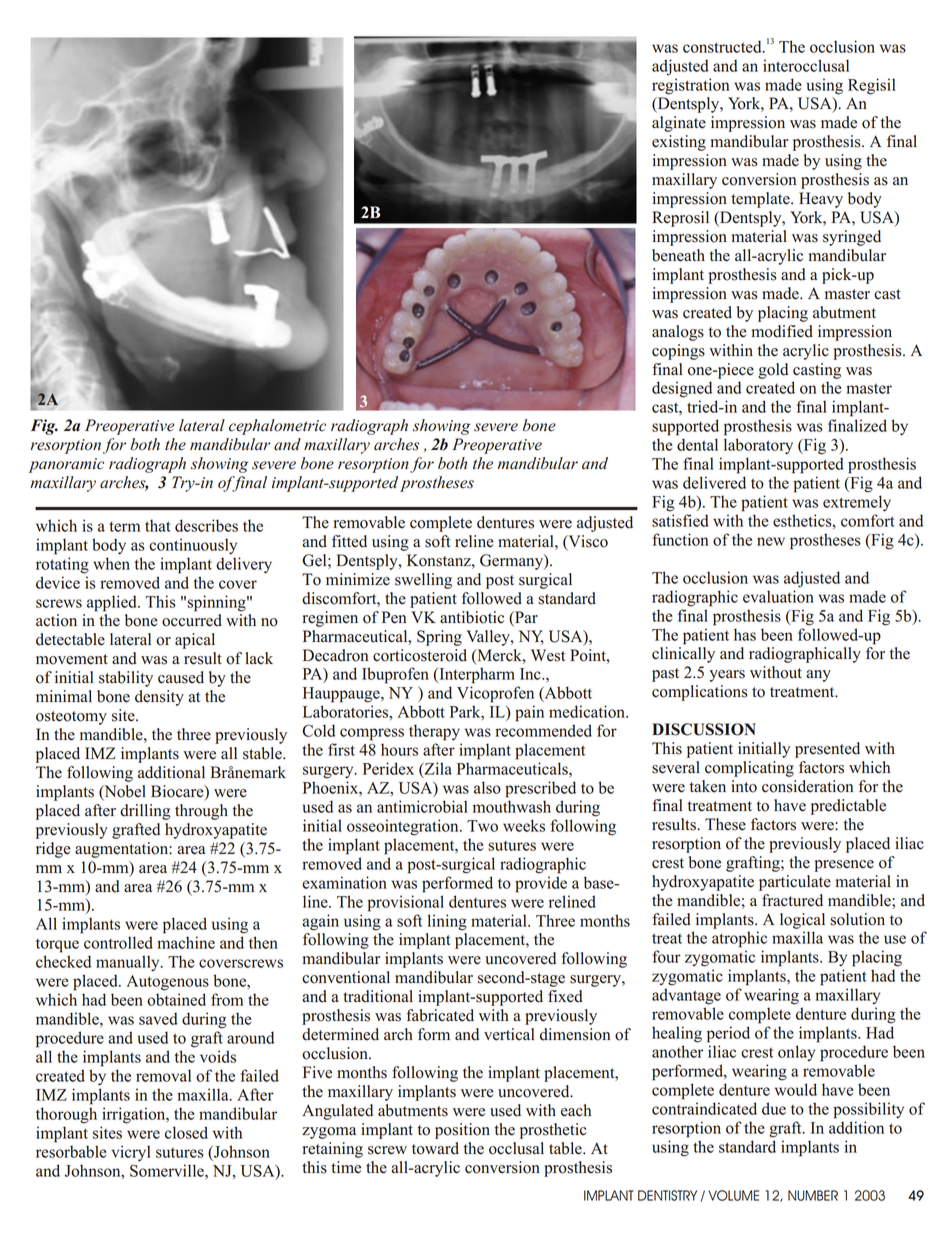 Image resolution: width=952 pixels, height=1233 pixels. I want to click on alginate, so click(679, 124).
